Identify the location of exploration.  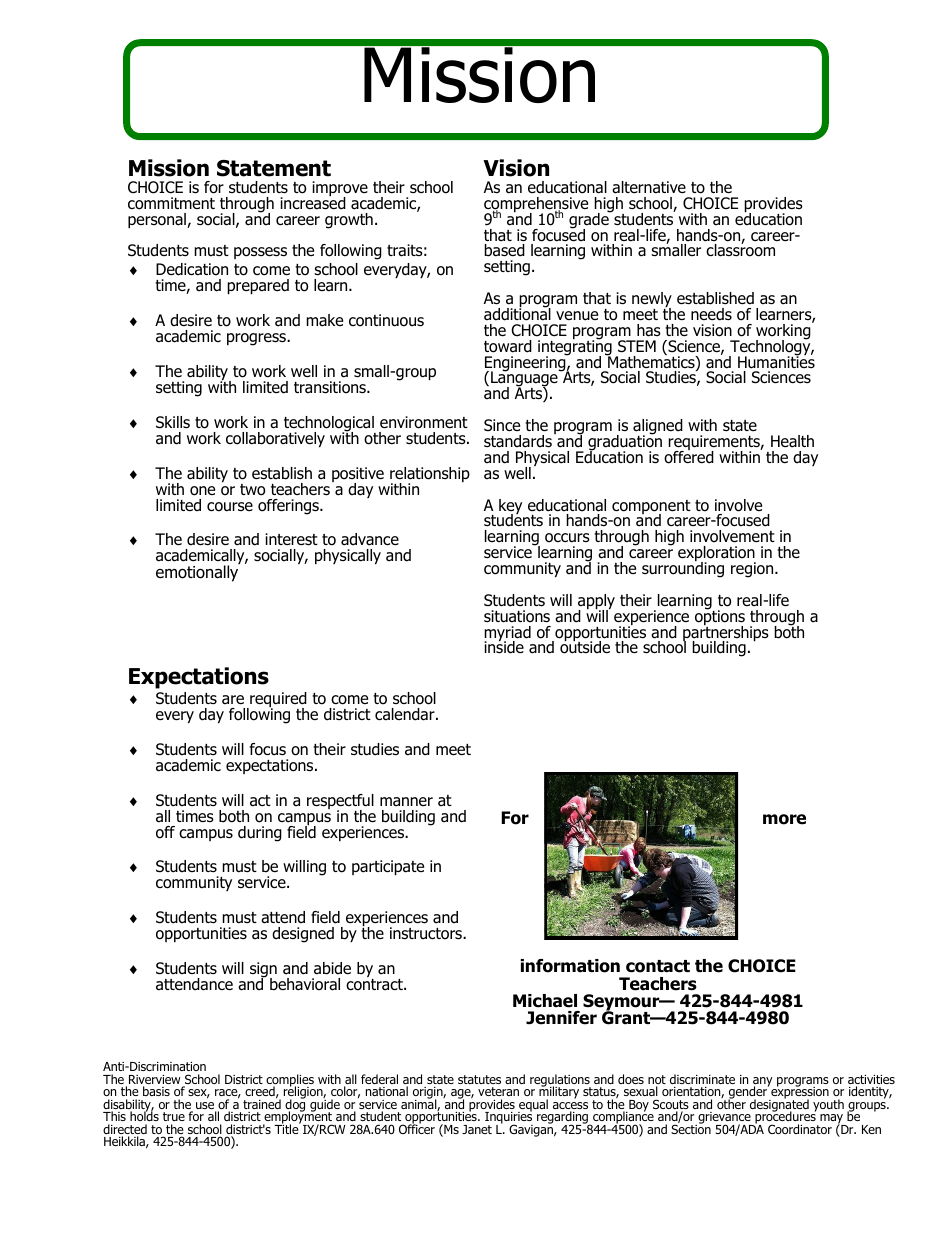
(717, 555).
